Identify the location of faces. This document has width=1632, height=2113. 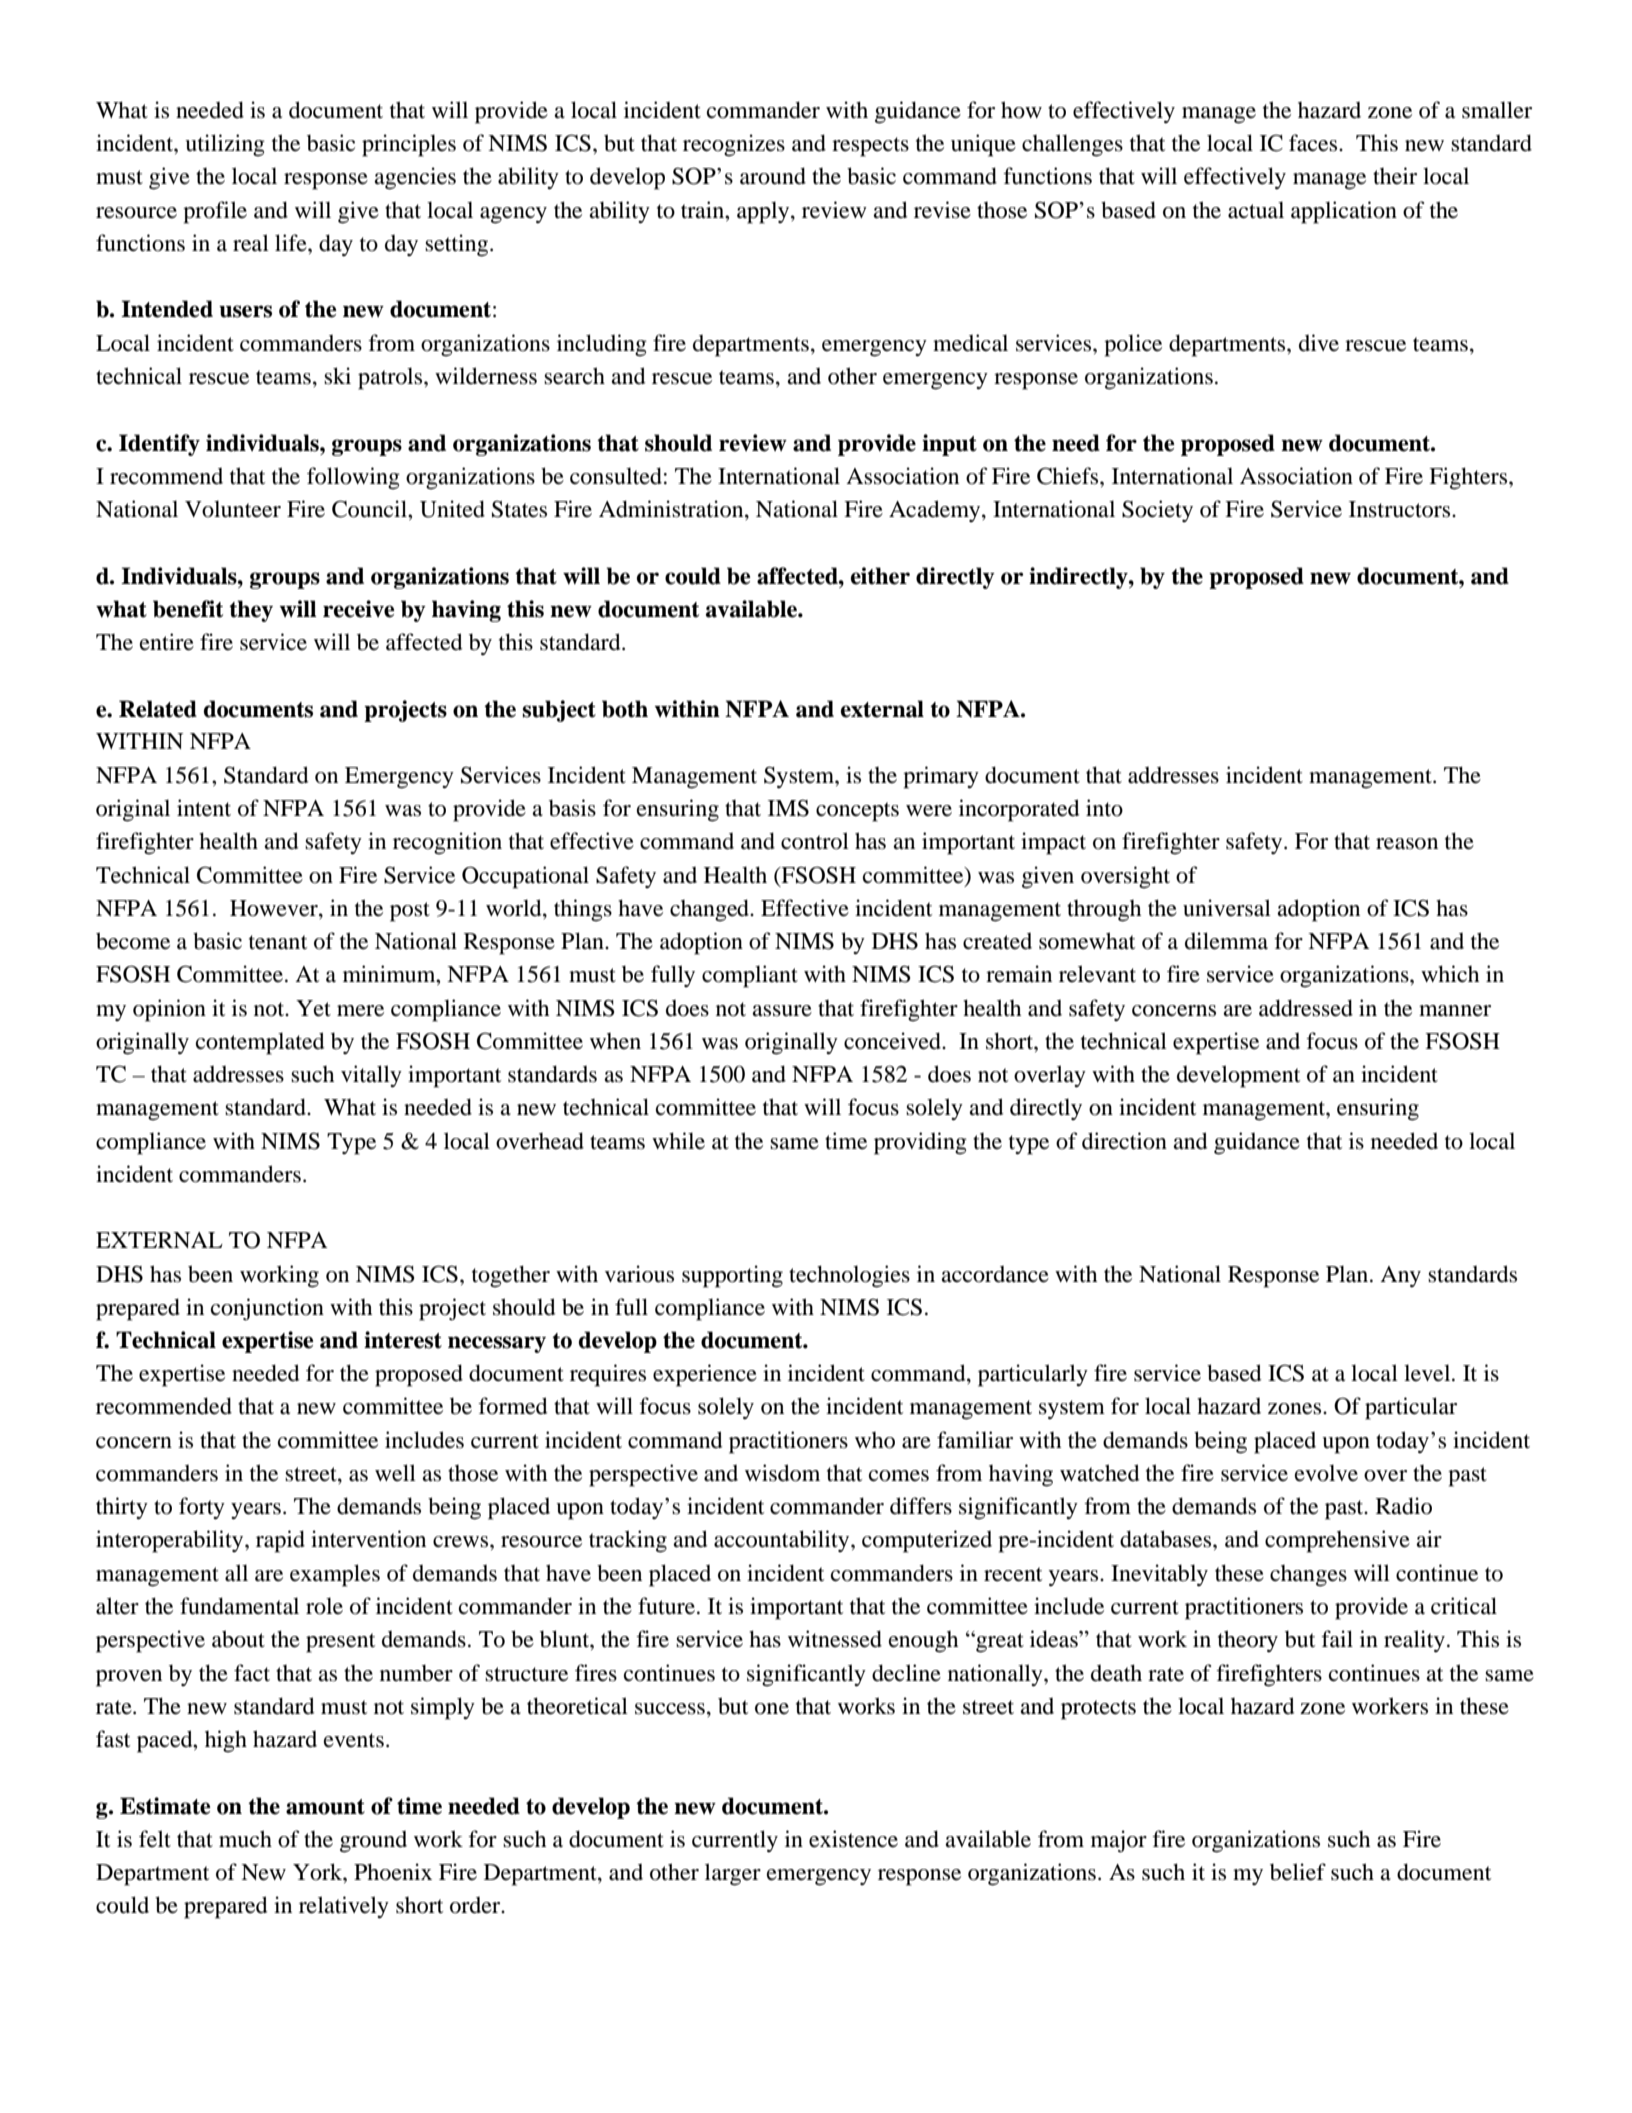
(1314, 143).
